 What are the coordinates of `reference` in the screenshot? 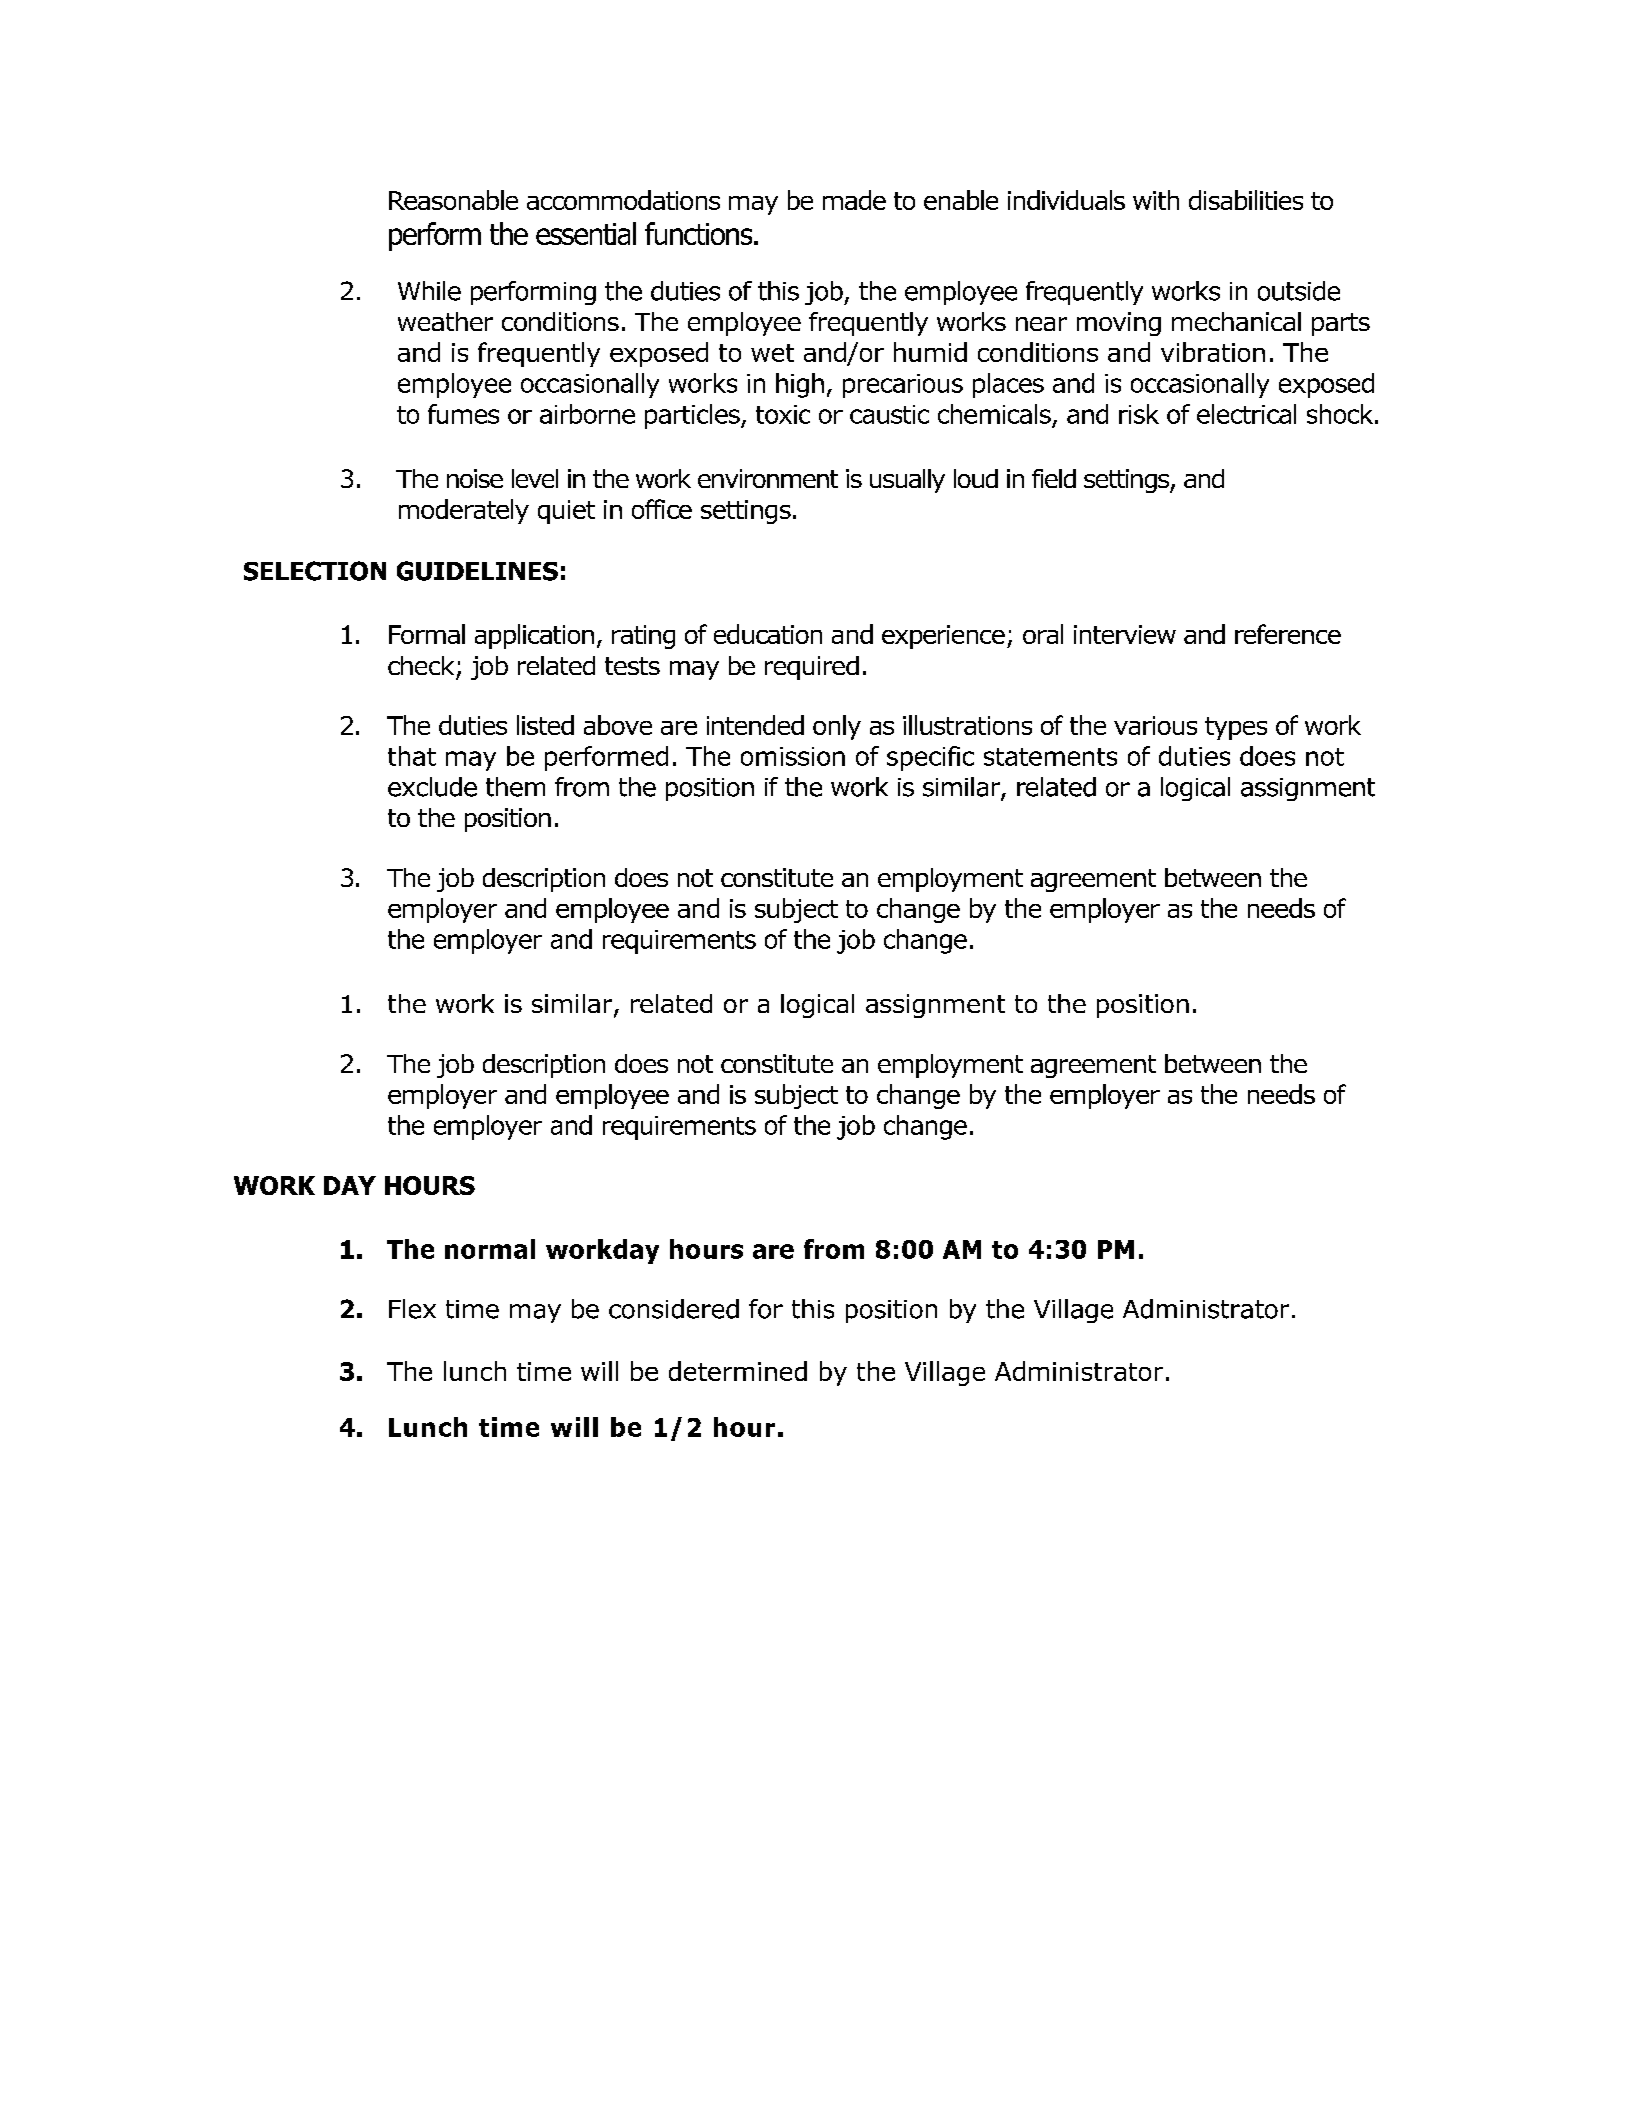 It's located at (1288, 634).
